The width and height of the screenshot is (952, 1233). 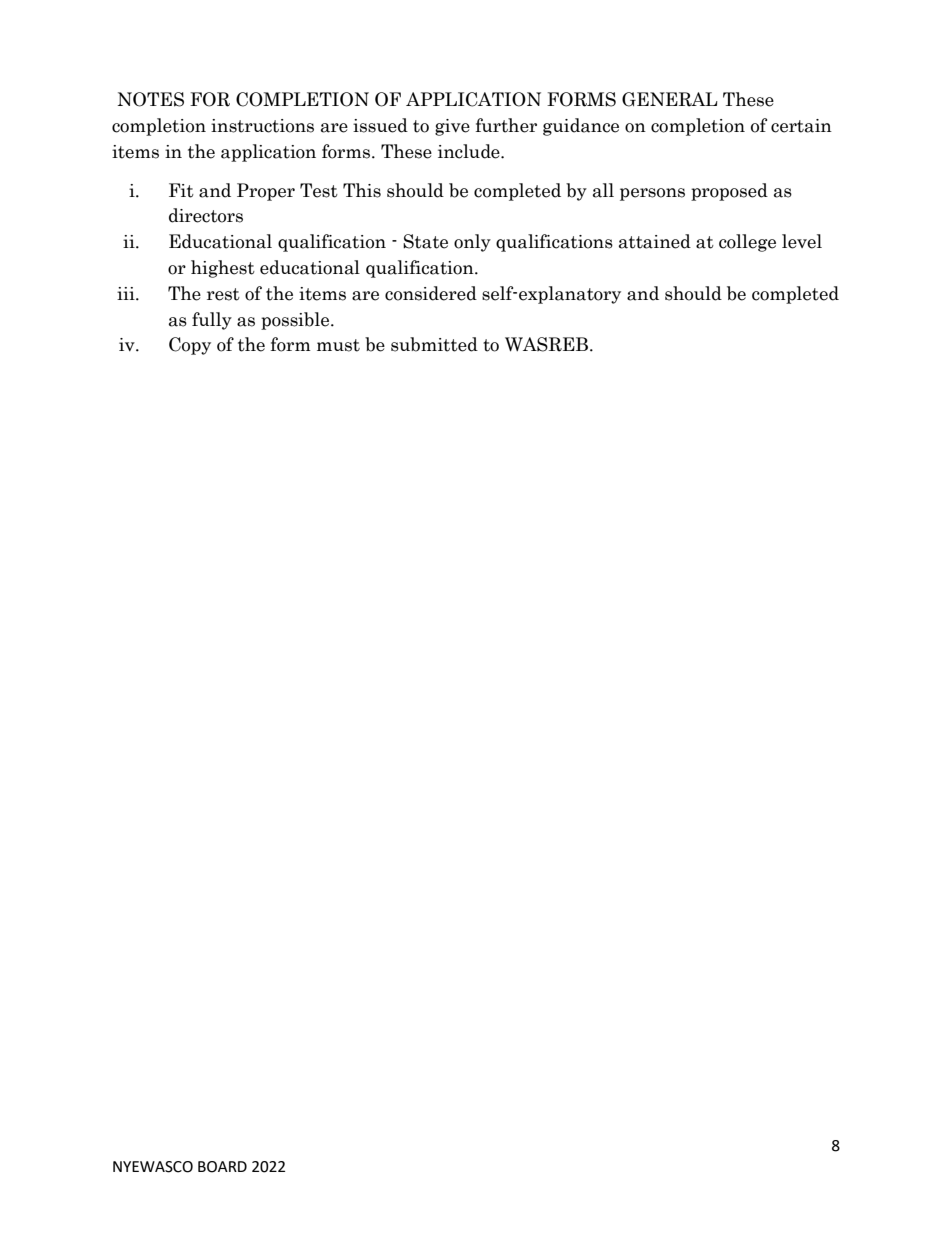 What do you see at coordinates (434, 344) in the screenshot?
I see `submitted` at bounding box center [434, 344].
